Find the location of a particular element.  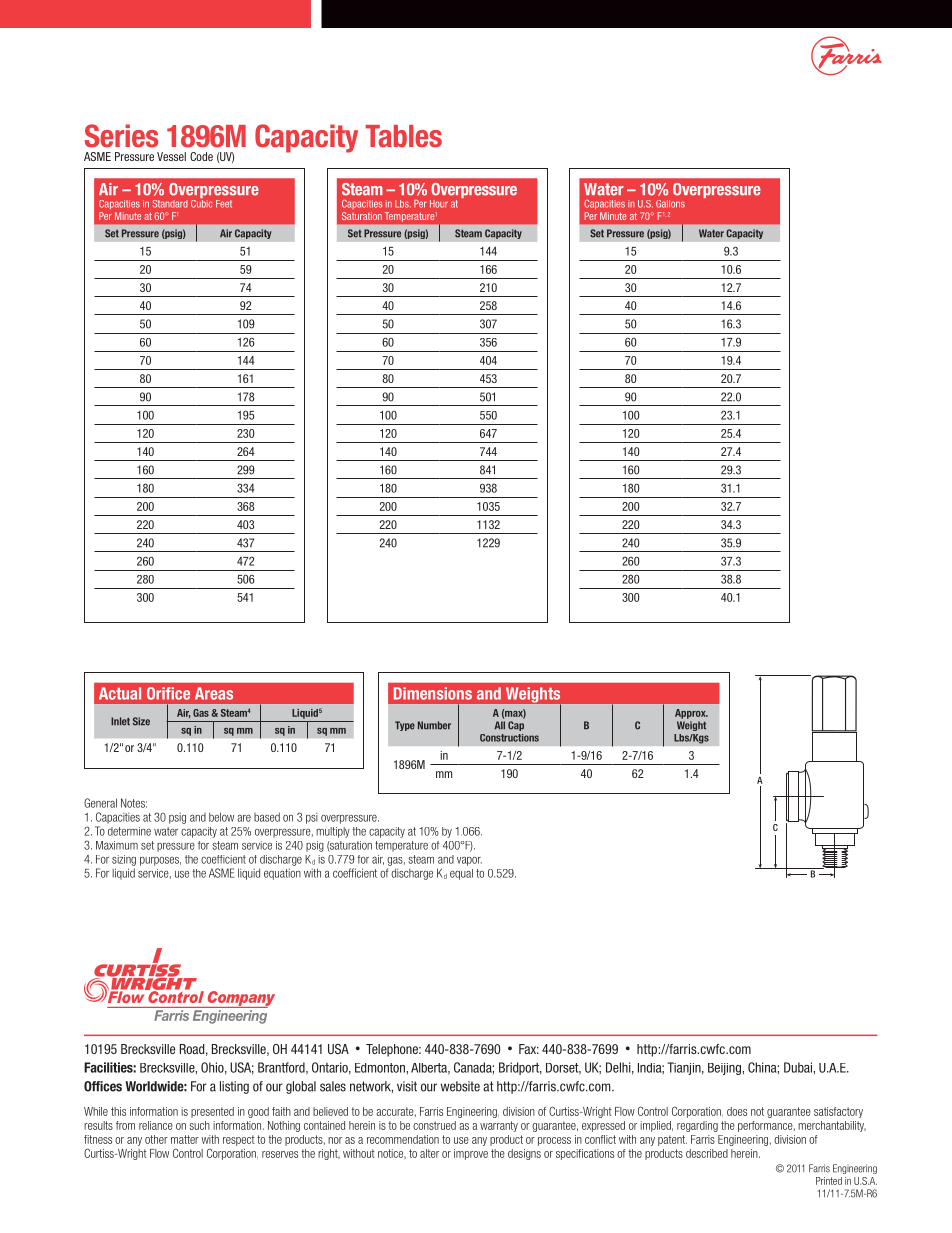

below is located at coordinates (221, 817).
